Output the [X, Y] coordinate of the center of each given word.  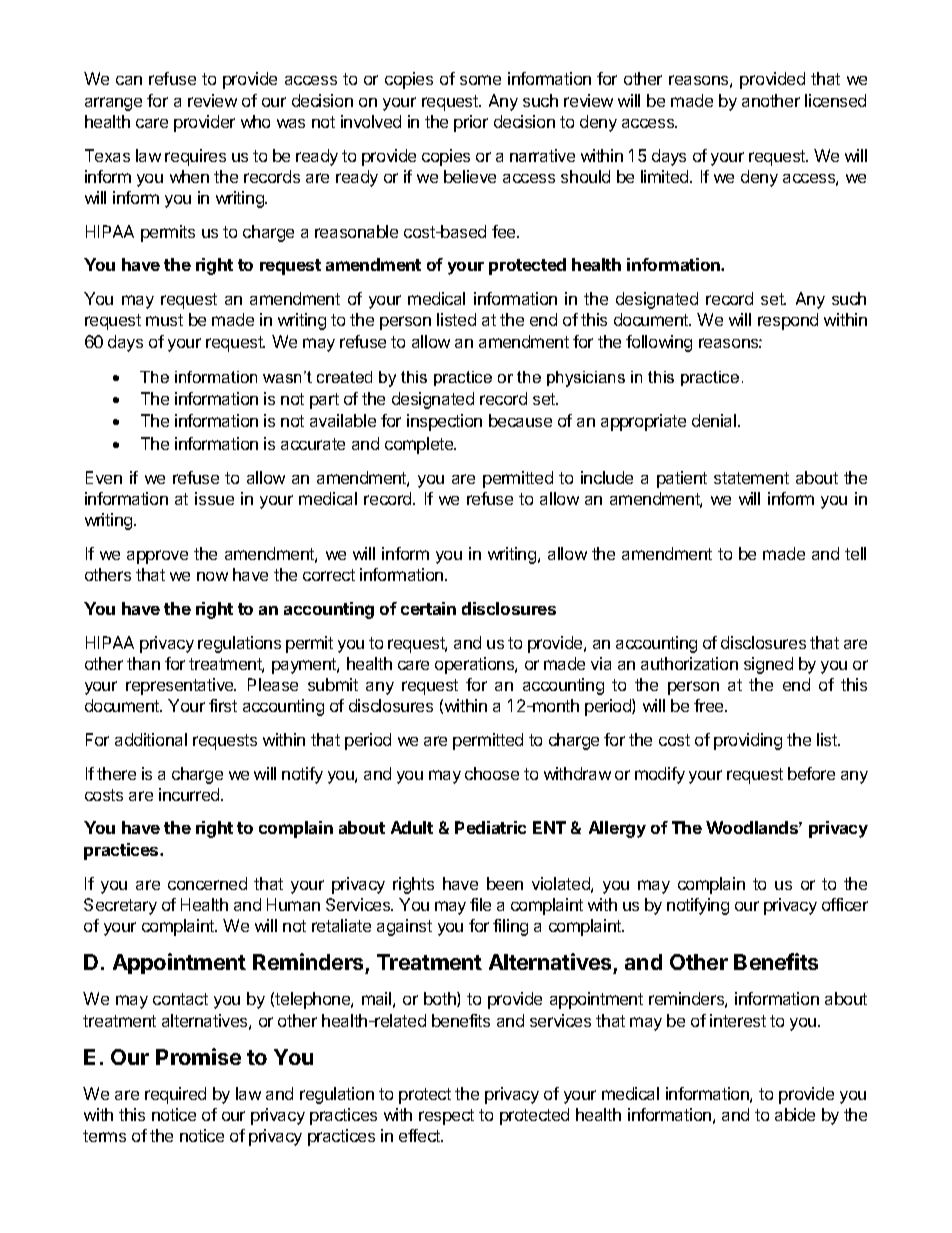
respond [788, 321]
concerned [207, 883]
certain [428, 608]
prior [471, 123]
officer [845, 904]
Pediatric [490, 827]
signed [768, 665]
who [255, 121]
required [175, 1095]
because [520, 420]
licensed [835, 100]
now [212, 576]
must [164, 320]
